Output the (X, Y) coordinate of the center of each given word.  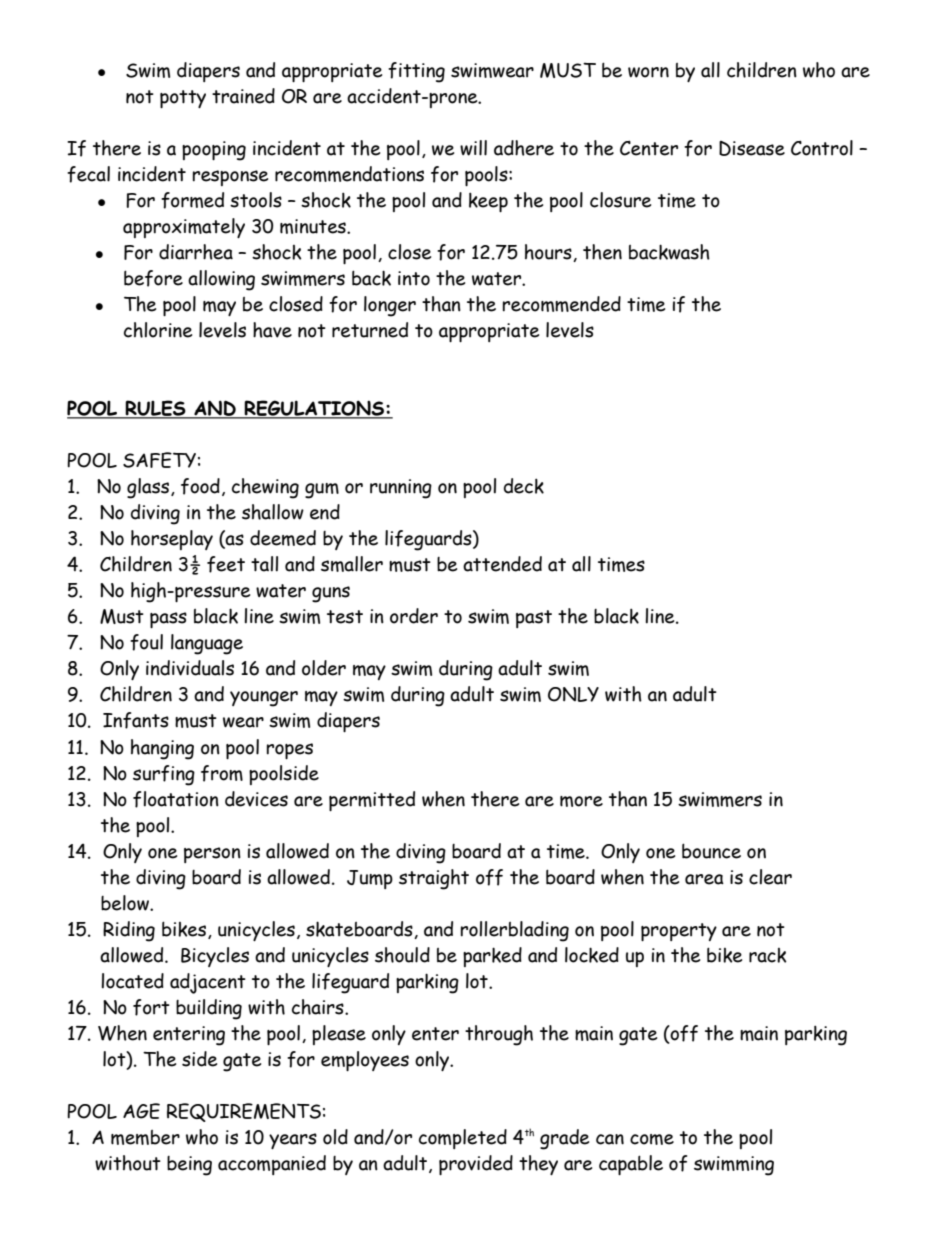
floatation (176, 799)
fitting (416, 72)
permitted (372, 801)
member (145, 1137)
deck (524, 486)
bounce (711, 851)
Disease (752, 148)
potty (183, 99)
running (401, 489)
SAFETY (159, 460)
